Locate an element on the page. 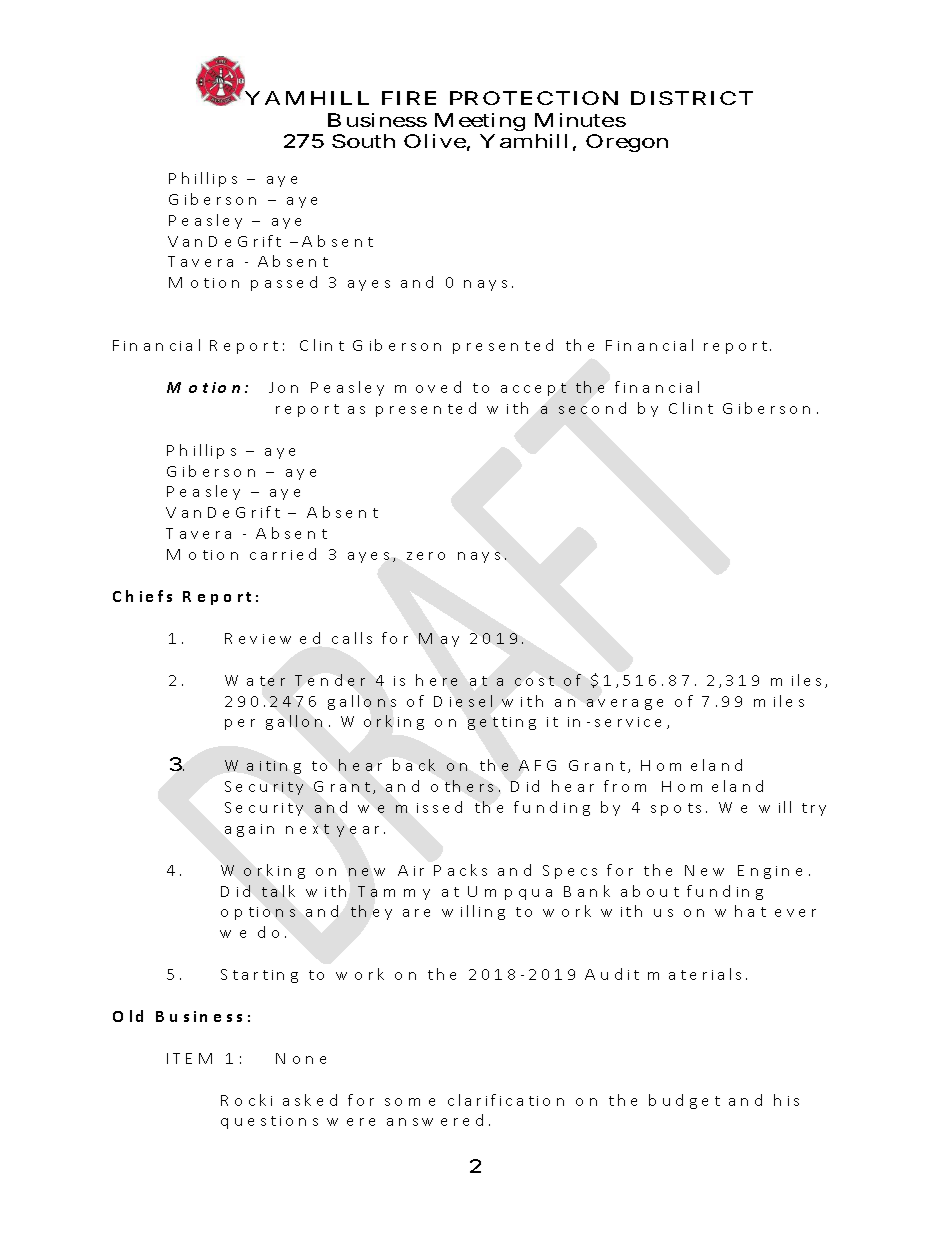  spots is located at coordinates (679, 809).
